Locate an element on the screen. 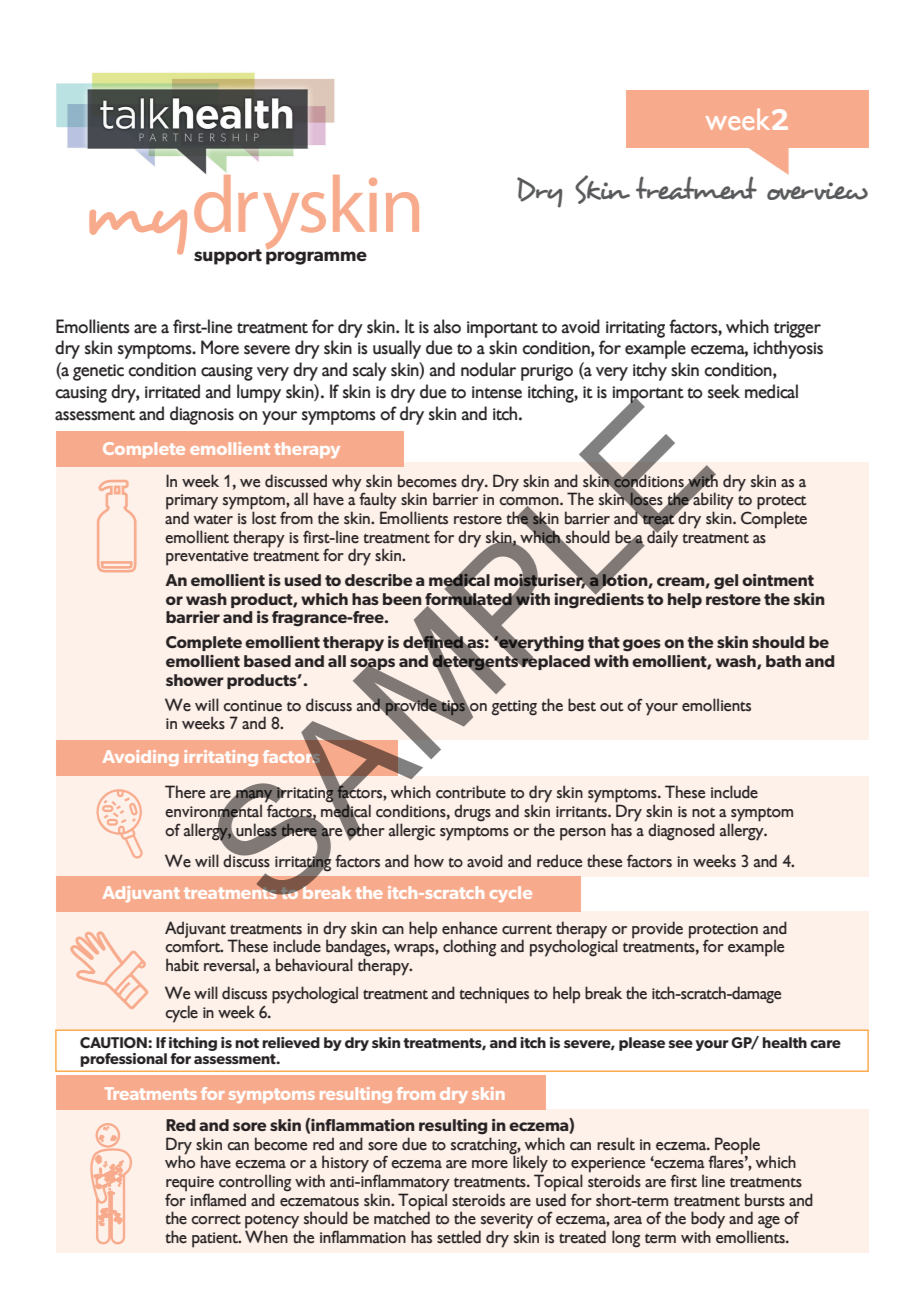 The height and width of the screenshot is (1308, 924). shower is located at coordinates (195, 680).
